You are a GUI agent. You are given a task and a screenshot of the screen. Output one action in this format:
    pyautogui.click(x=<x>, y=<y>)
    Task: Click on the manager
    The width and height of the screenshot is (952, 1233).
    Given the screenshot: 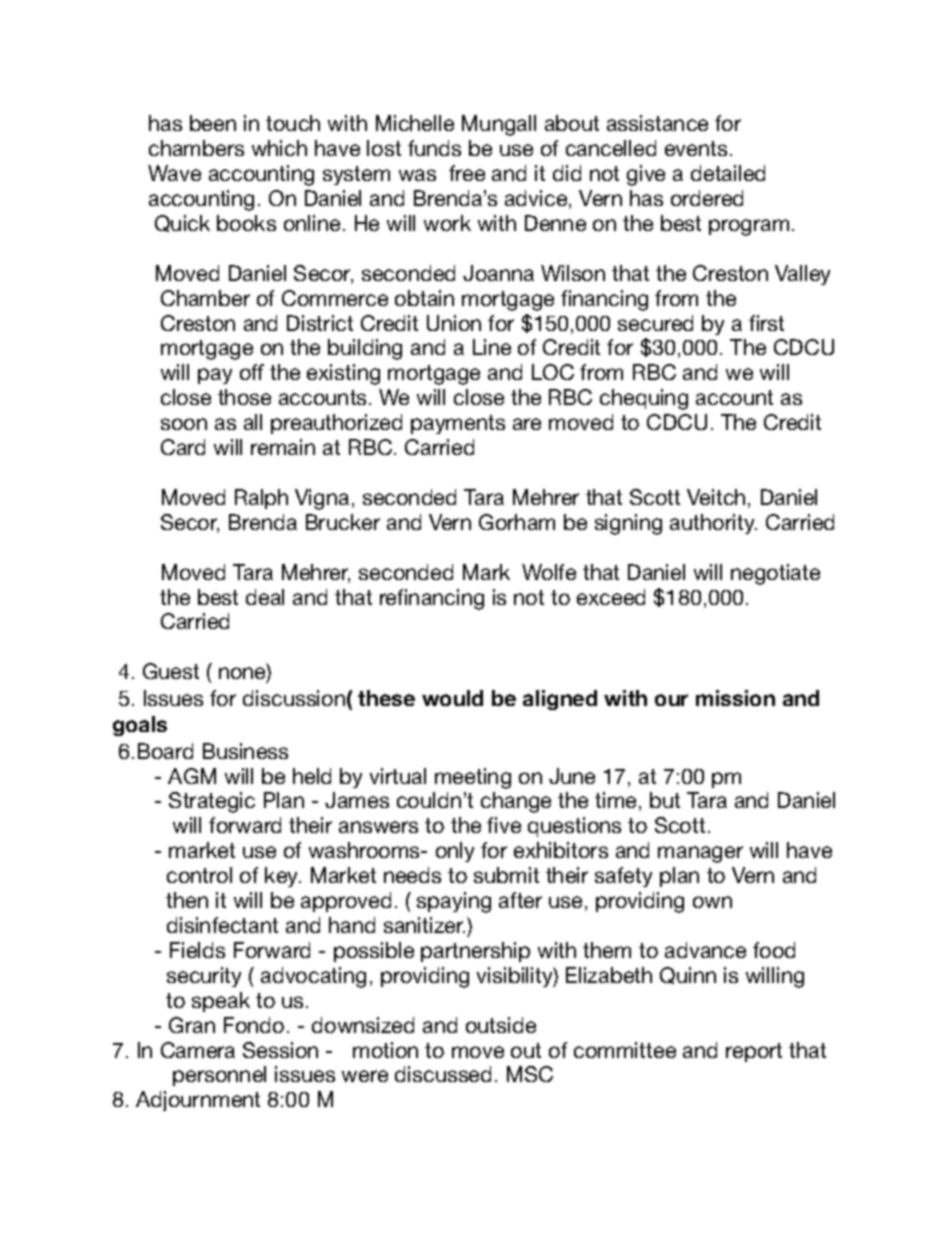 What is the action you would take?
    pyautogui.click(x=700, y=854)
